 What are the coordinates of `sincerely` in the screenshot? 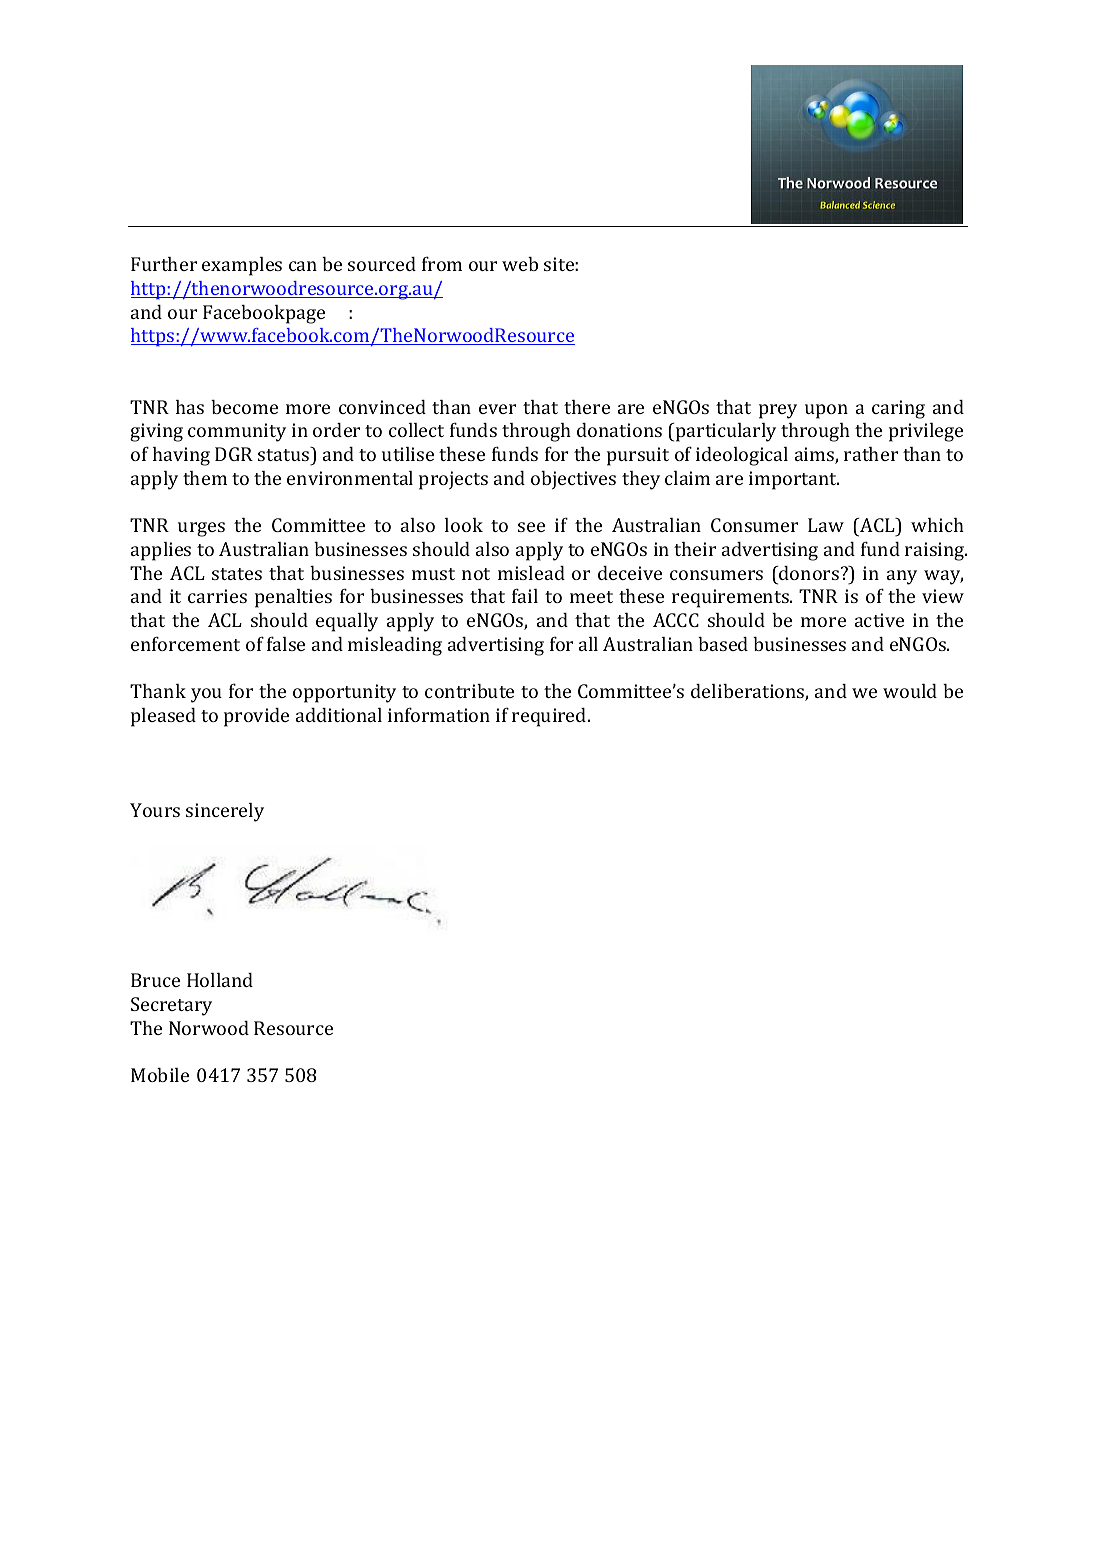 It's located at (225, 812).
